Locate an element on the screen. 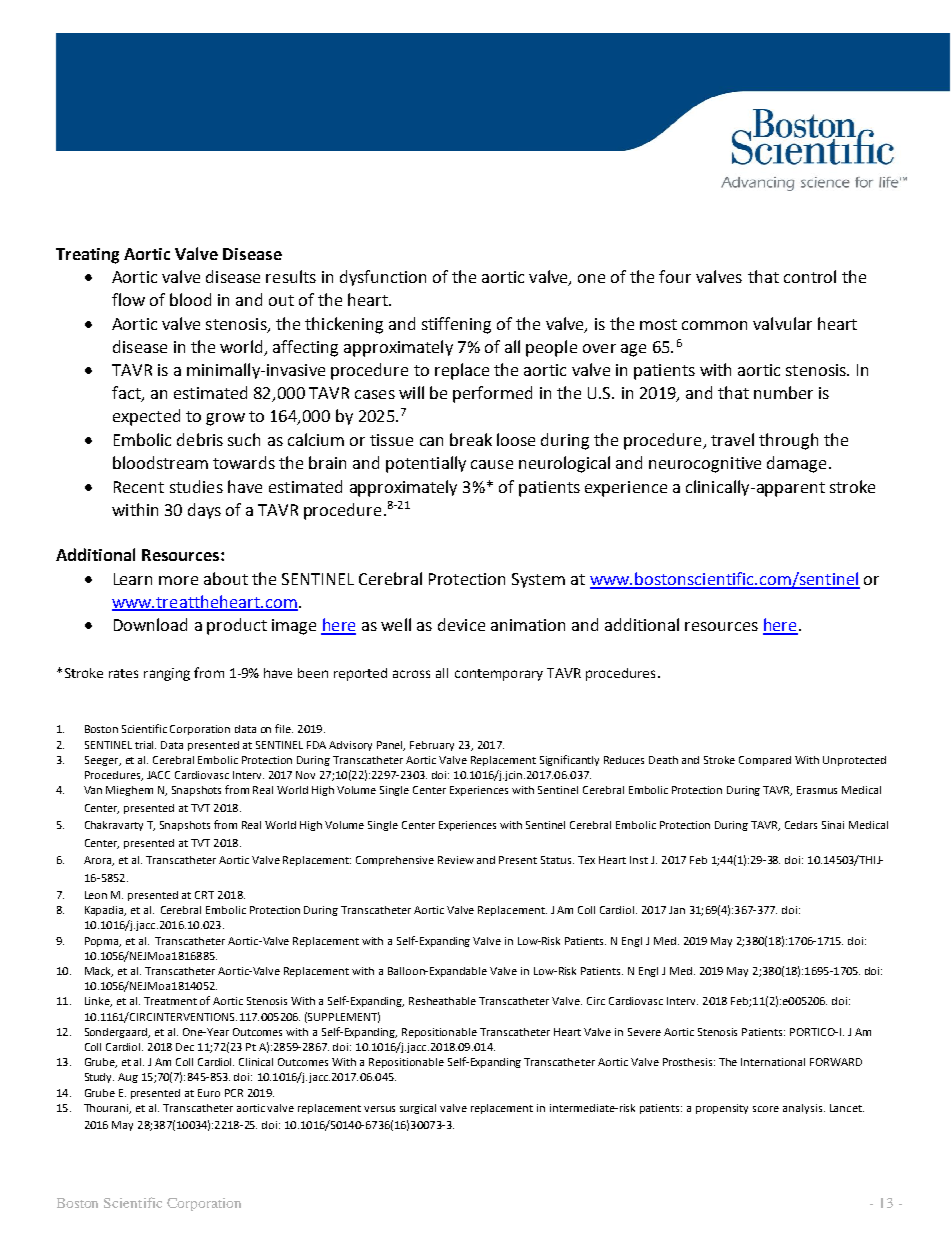  International is located at coordinates (773, 1062).
